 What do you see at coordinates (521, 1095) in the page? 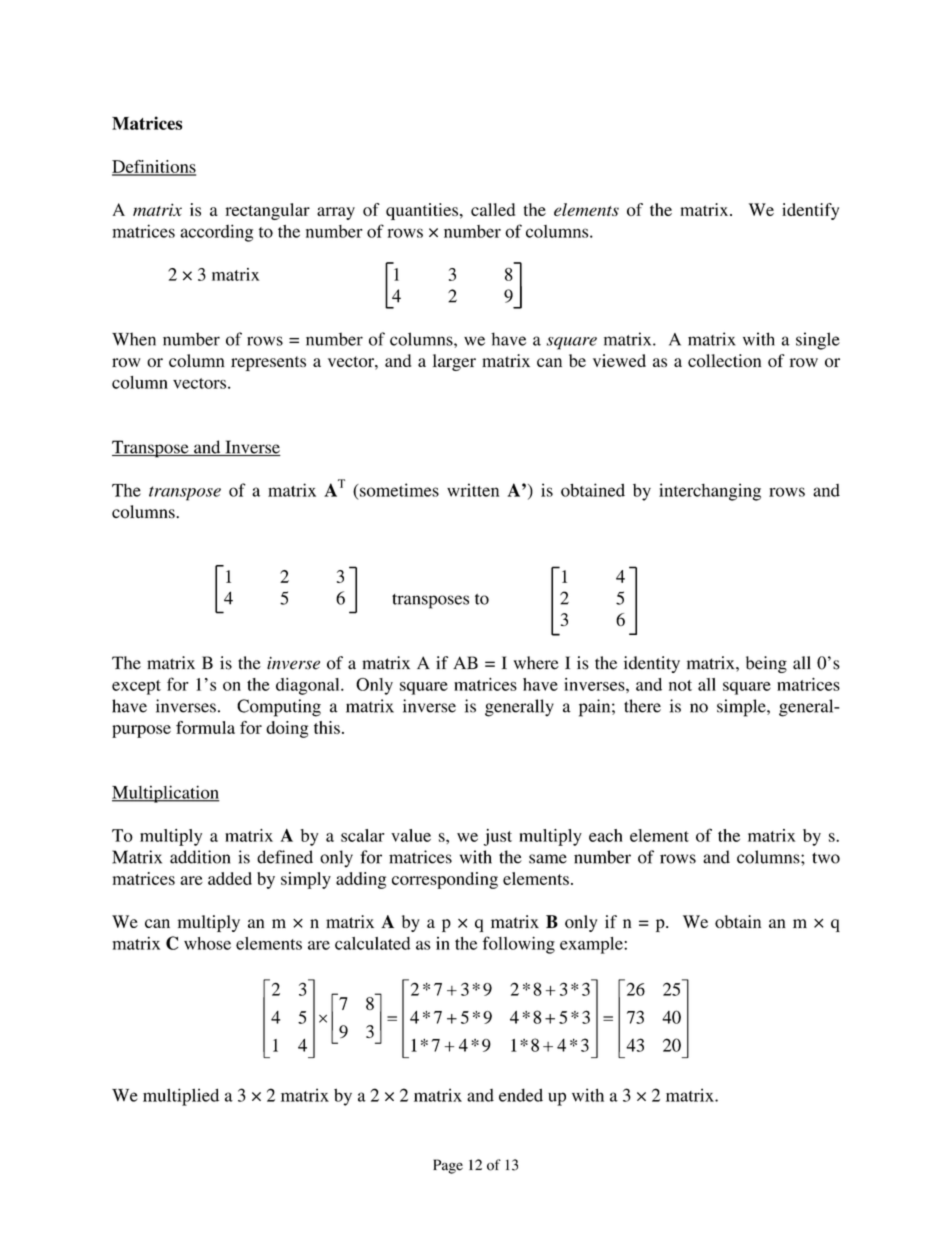
I see `ended` at bounding box center [521, 1095].
